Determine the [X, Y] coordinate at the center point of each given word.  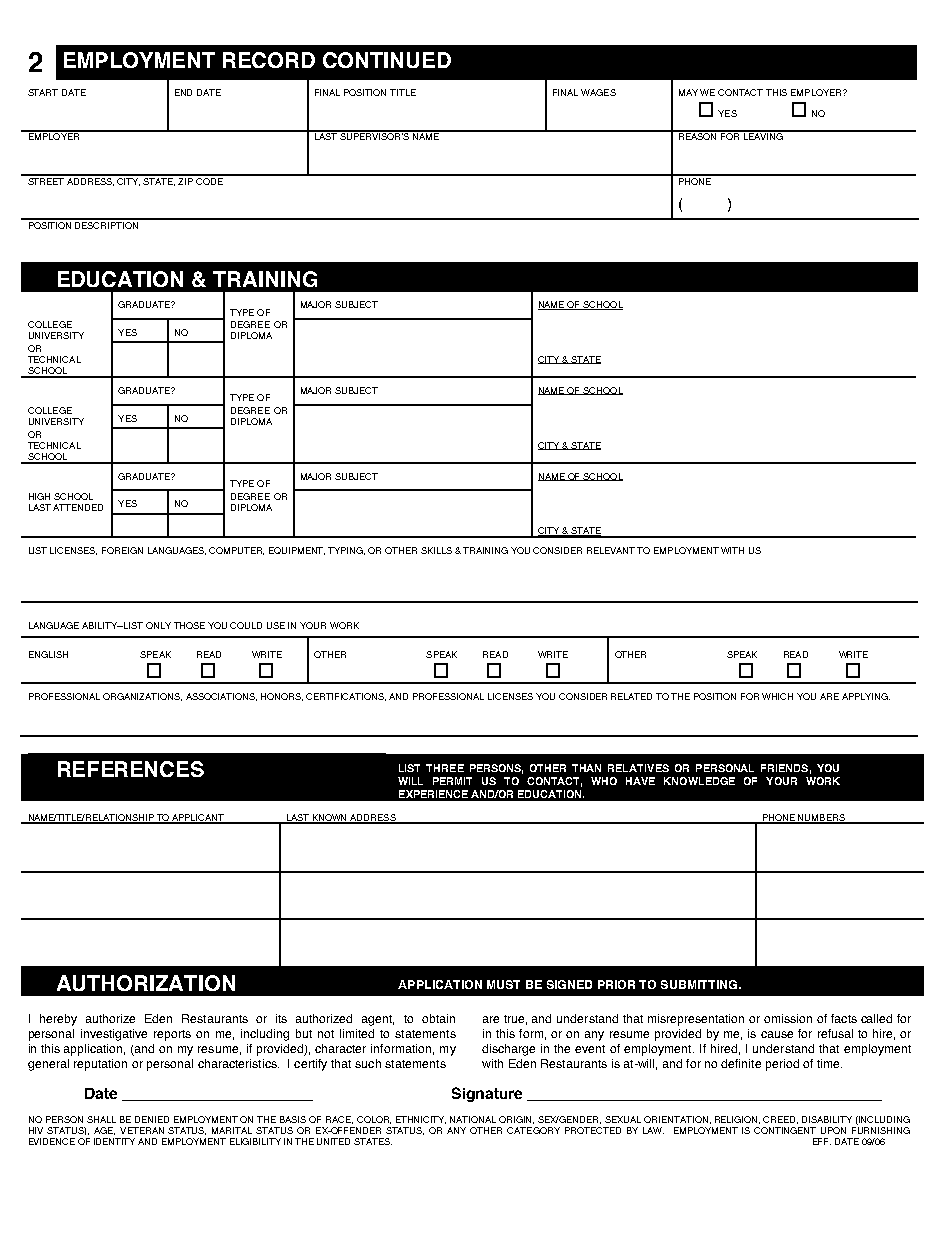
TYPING [346, 551]
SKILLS [436, 550]
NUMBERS [821, 818]
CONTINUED [387, 60]
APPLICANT [198, 818]
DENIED [152, 1119]
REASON [698, 135]
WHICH [777, 696]
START [43, 92]
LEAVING [763, 135]
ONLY [158, 625]
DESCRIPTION [107, 224]
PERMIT [452, 781]
